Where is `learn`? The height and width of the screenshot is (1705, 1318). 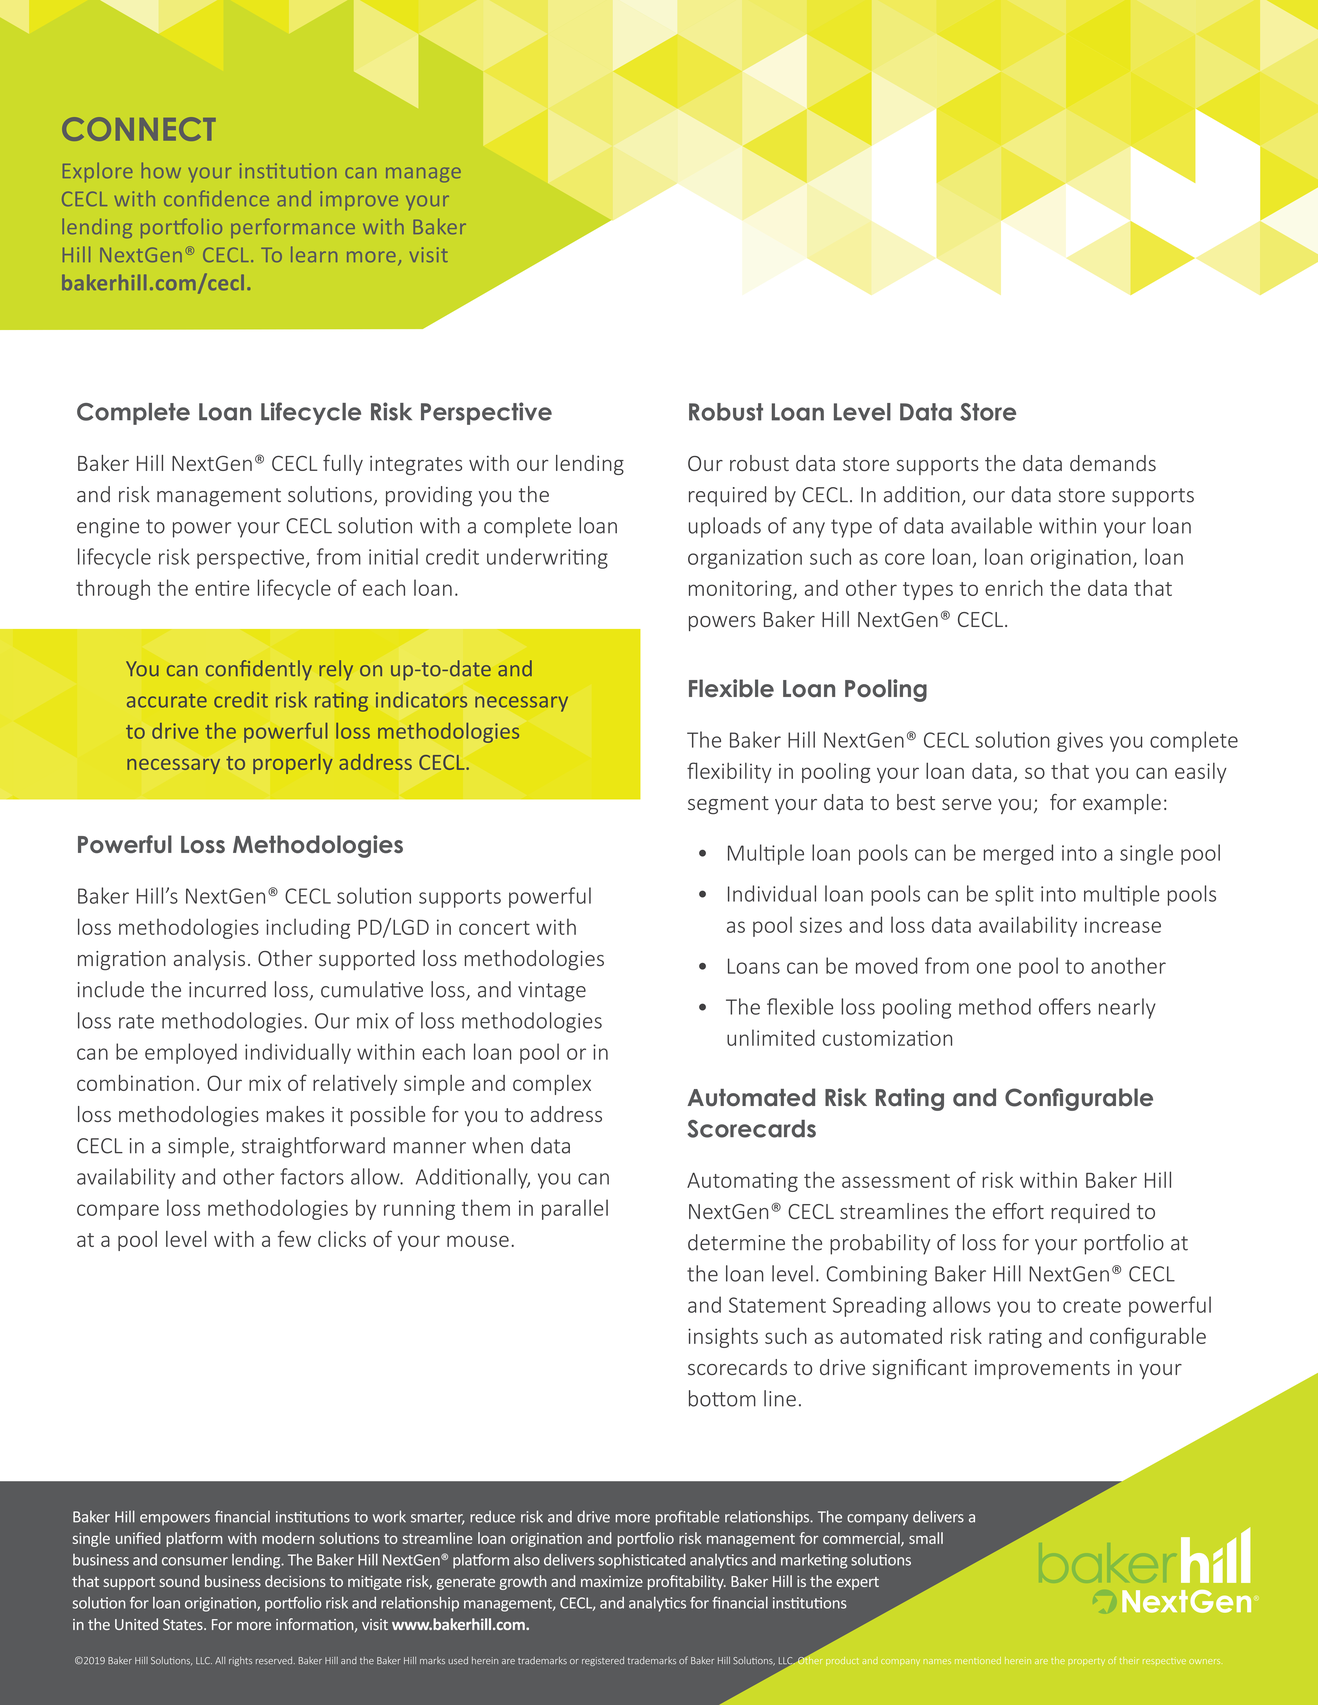 learn is located at coordinates (314, 254).
